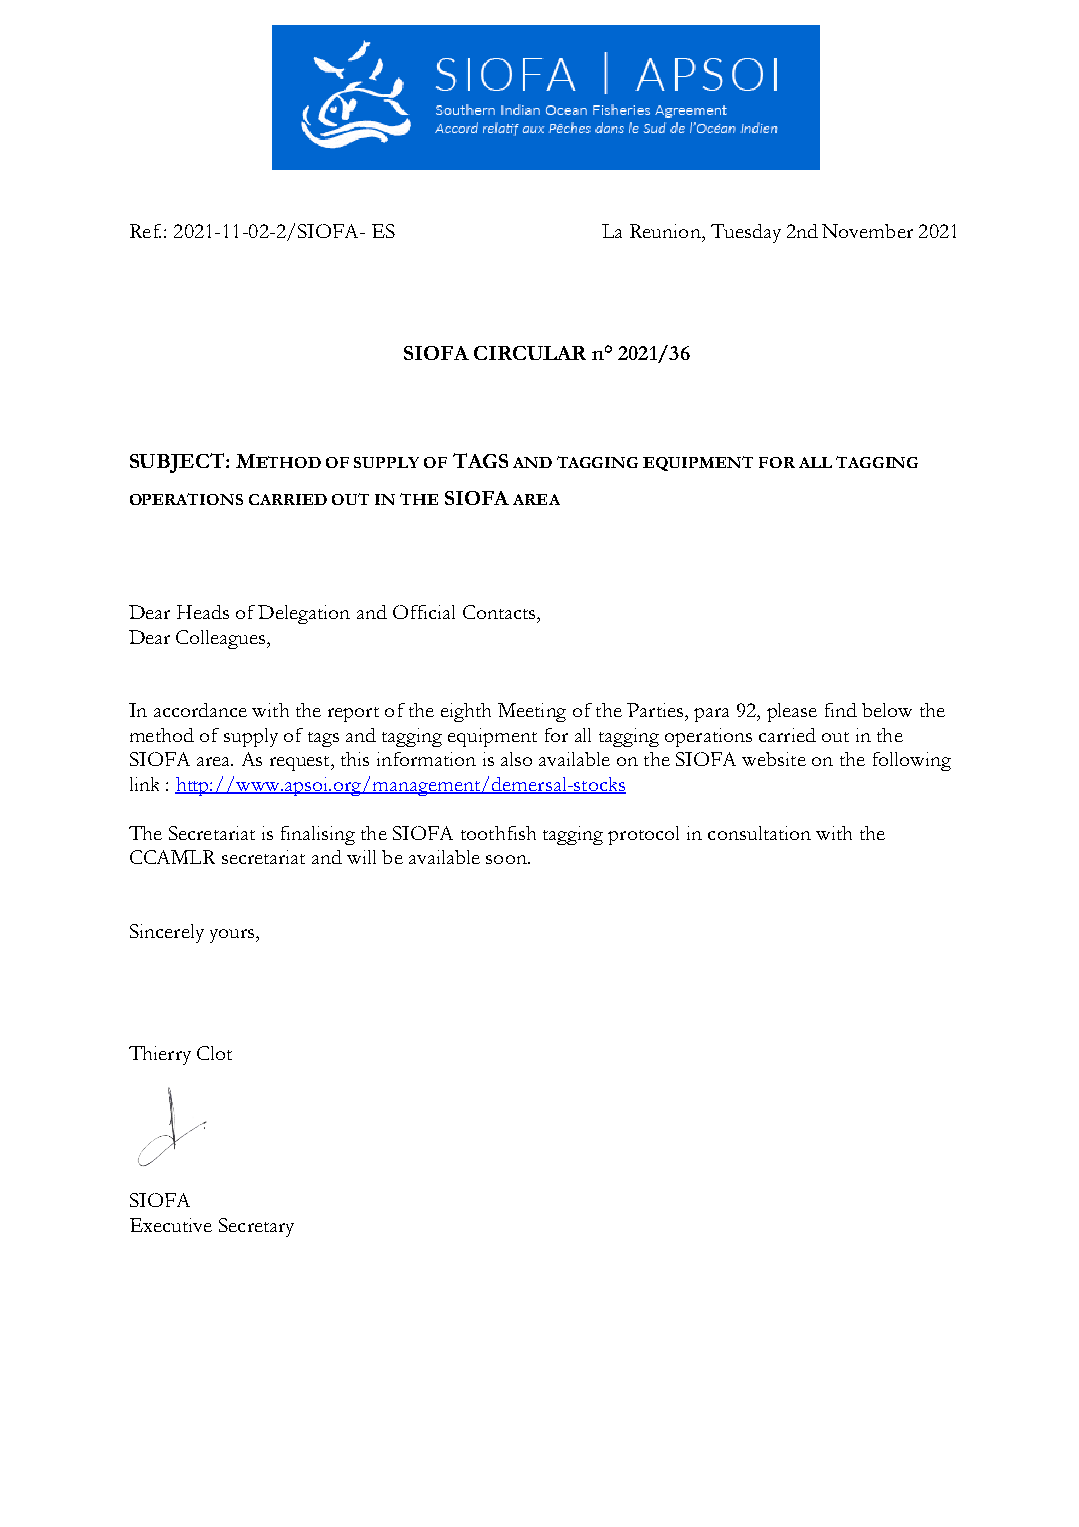 This document has height=1527, width=1079. What do you see at coordinates (500, 612) in the document?
I see `Contacts` at bounding box center [500, 612].
